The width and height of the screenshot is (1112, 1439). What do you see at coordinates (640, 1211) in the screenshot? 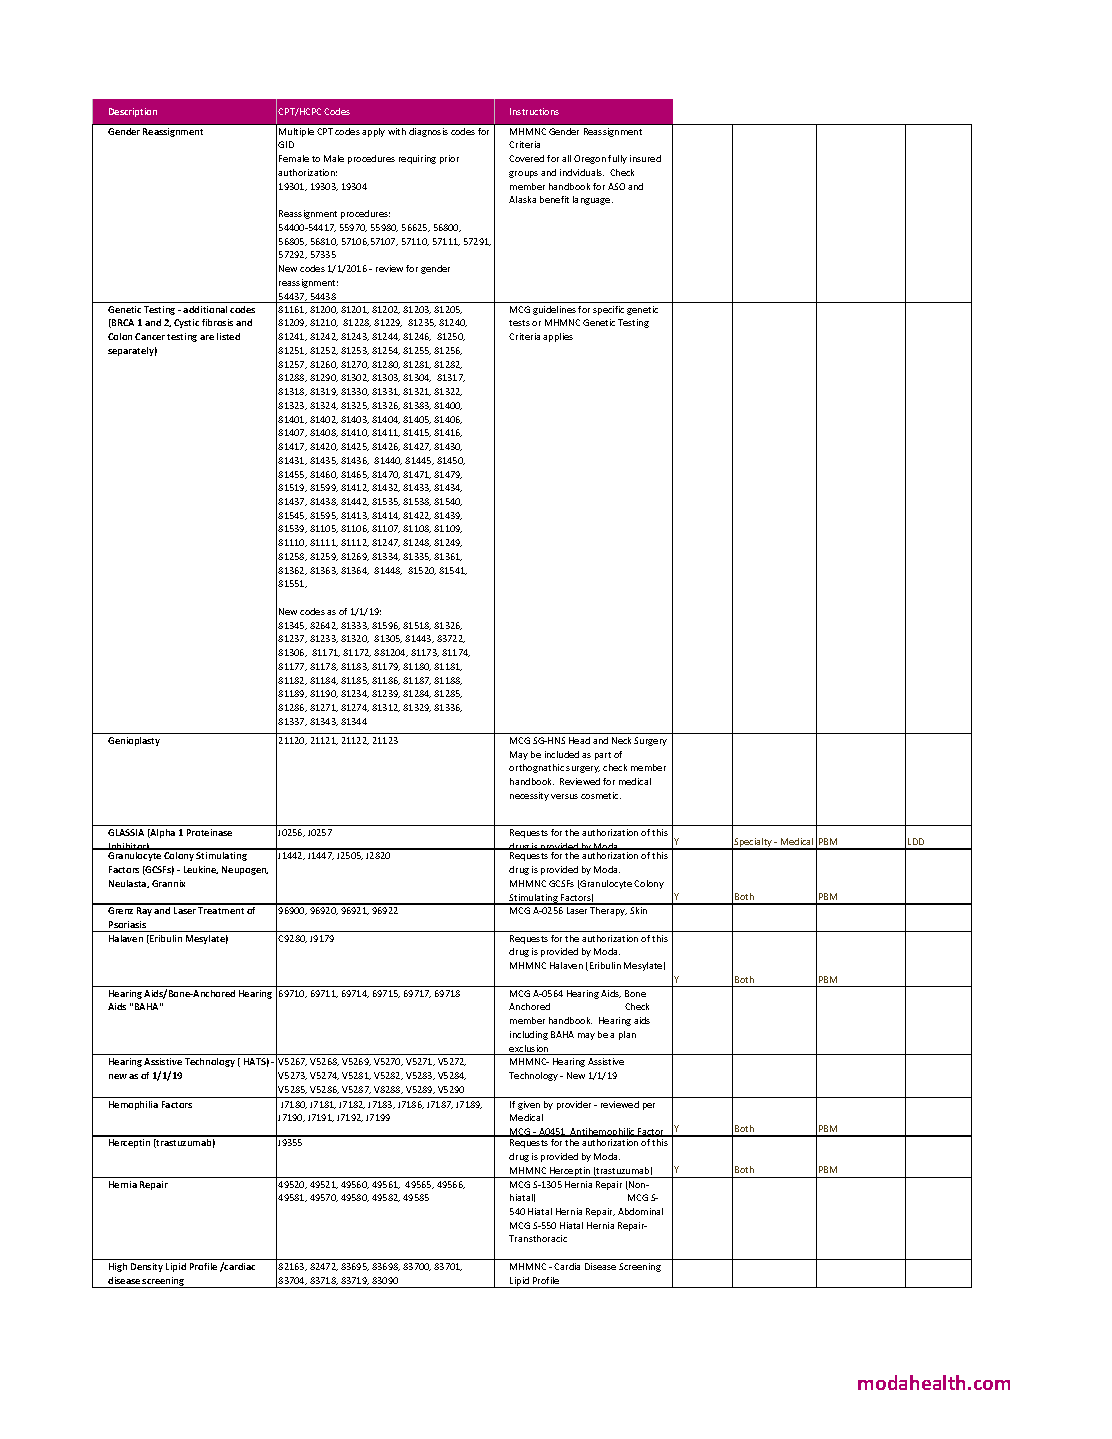
I see `Abdominal` at bounding box center [640, 1211].
